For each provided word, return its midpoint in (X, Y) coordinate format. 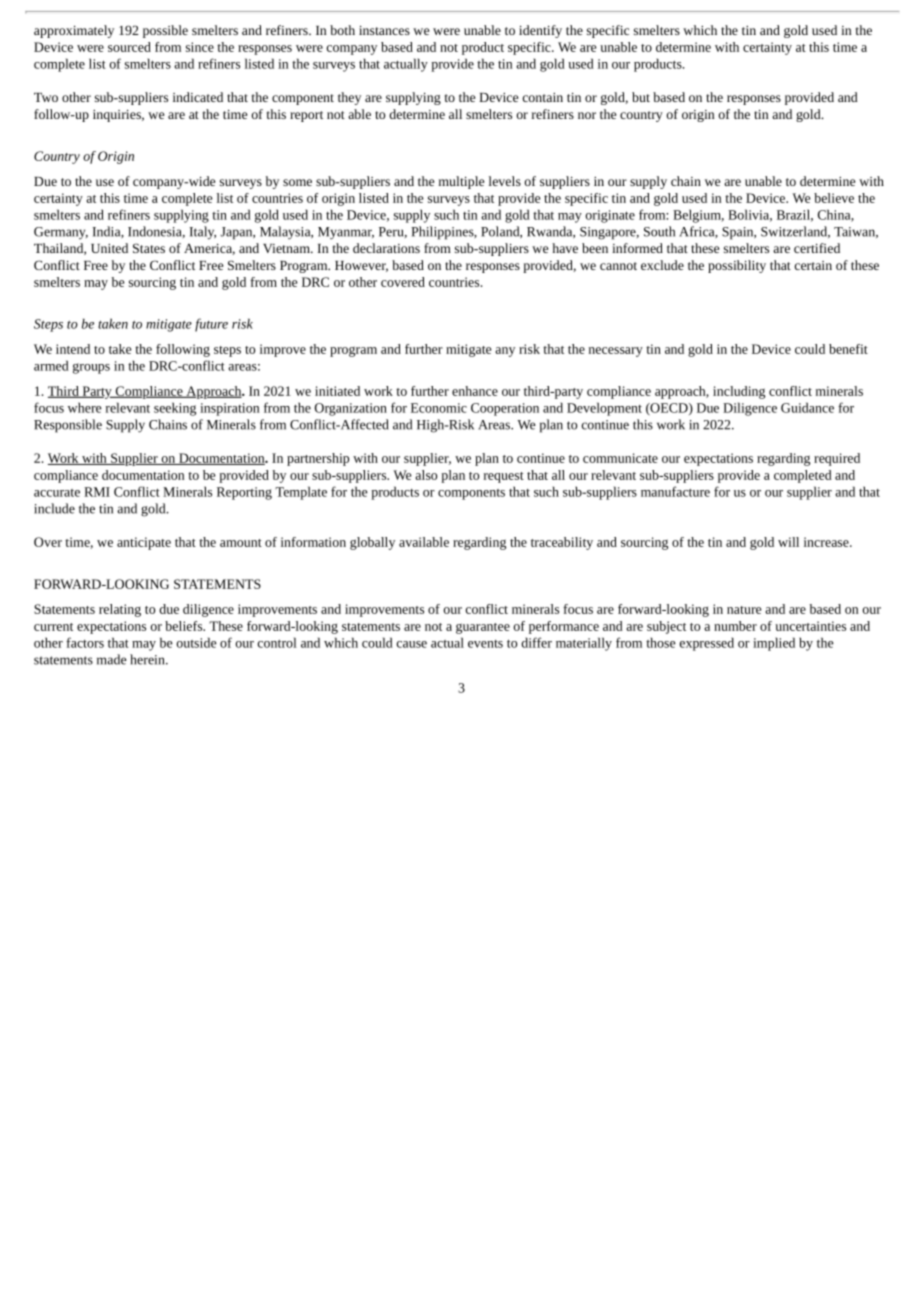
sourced (129, 47)
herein (148, 659)
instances (384, 30)
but (641, 97)
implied (774, 644)
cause (412, 644)
